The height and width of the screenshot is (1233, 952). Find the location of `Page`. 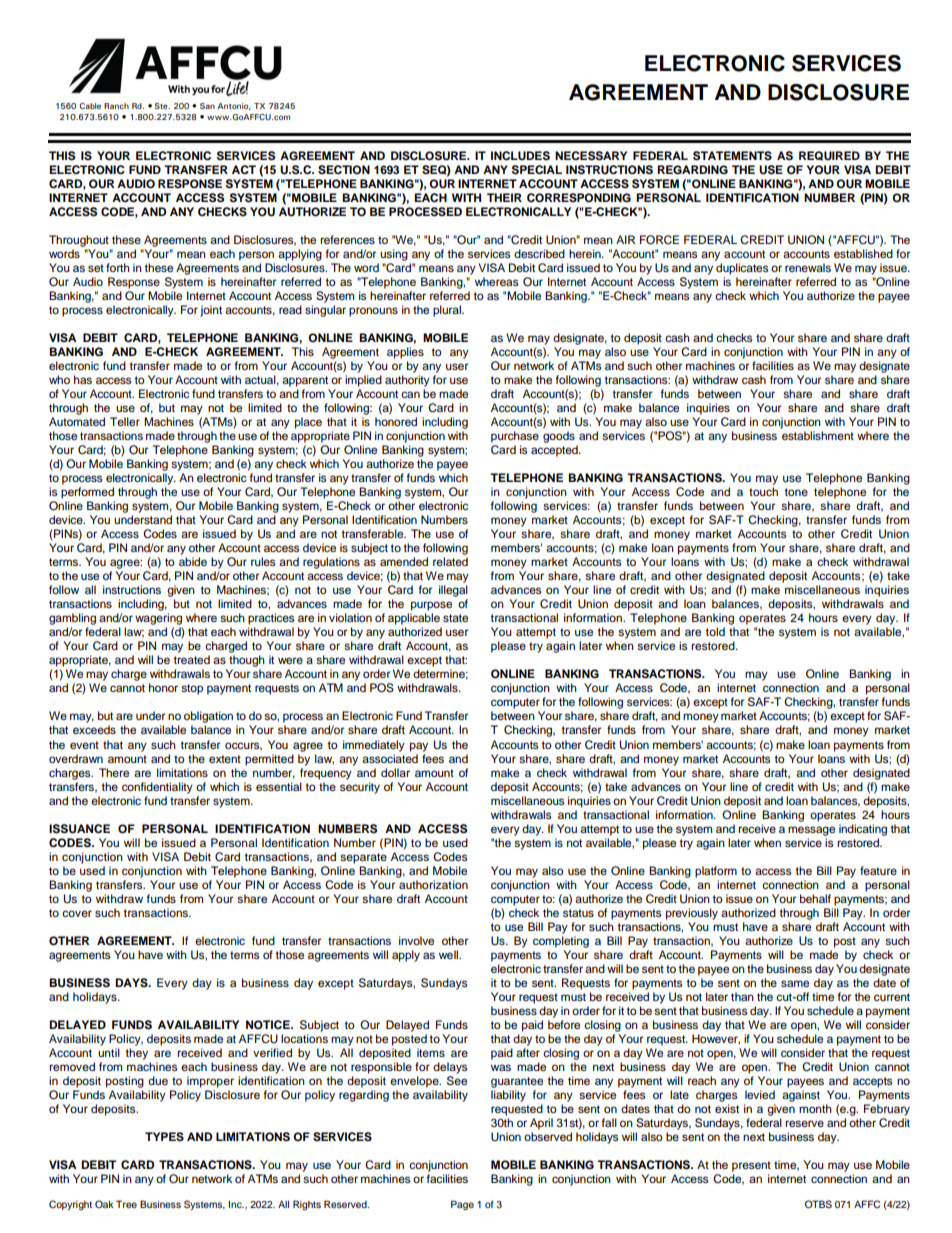

Page is located at coordinates (462, 1205).
